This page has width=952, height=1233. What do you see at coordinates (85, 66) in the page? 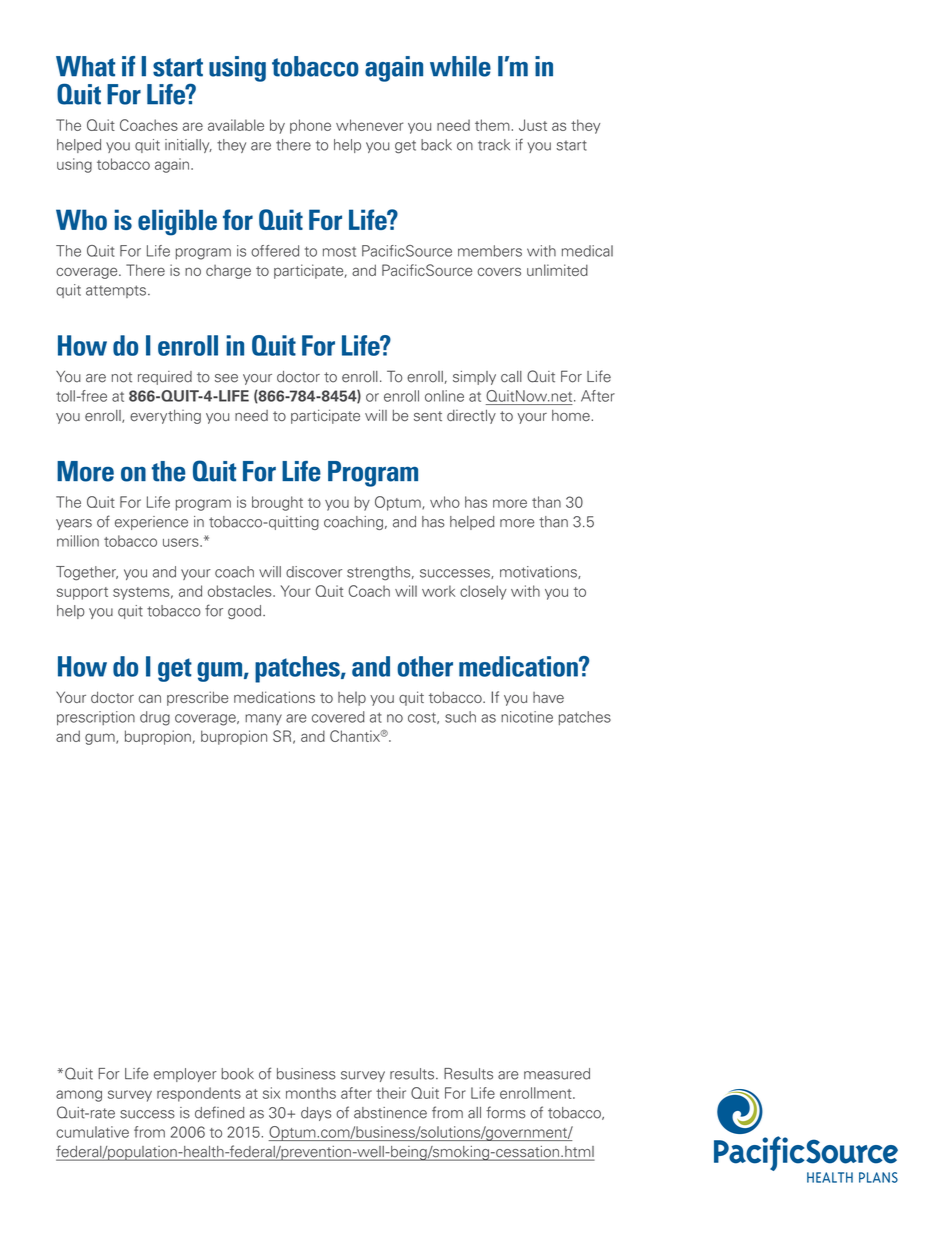
I see `What` at bounding box center [85, 66].
